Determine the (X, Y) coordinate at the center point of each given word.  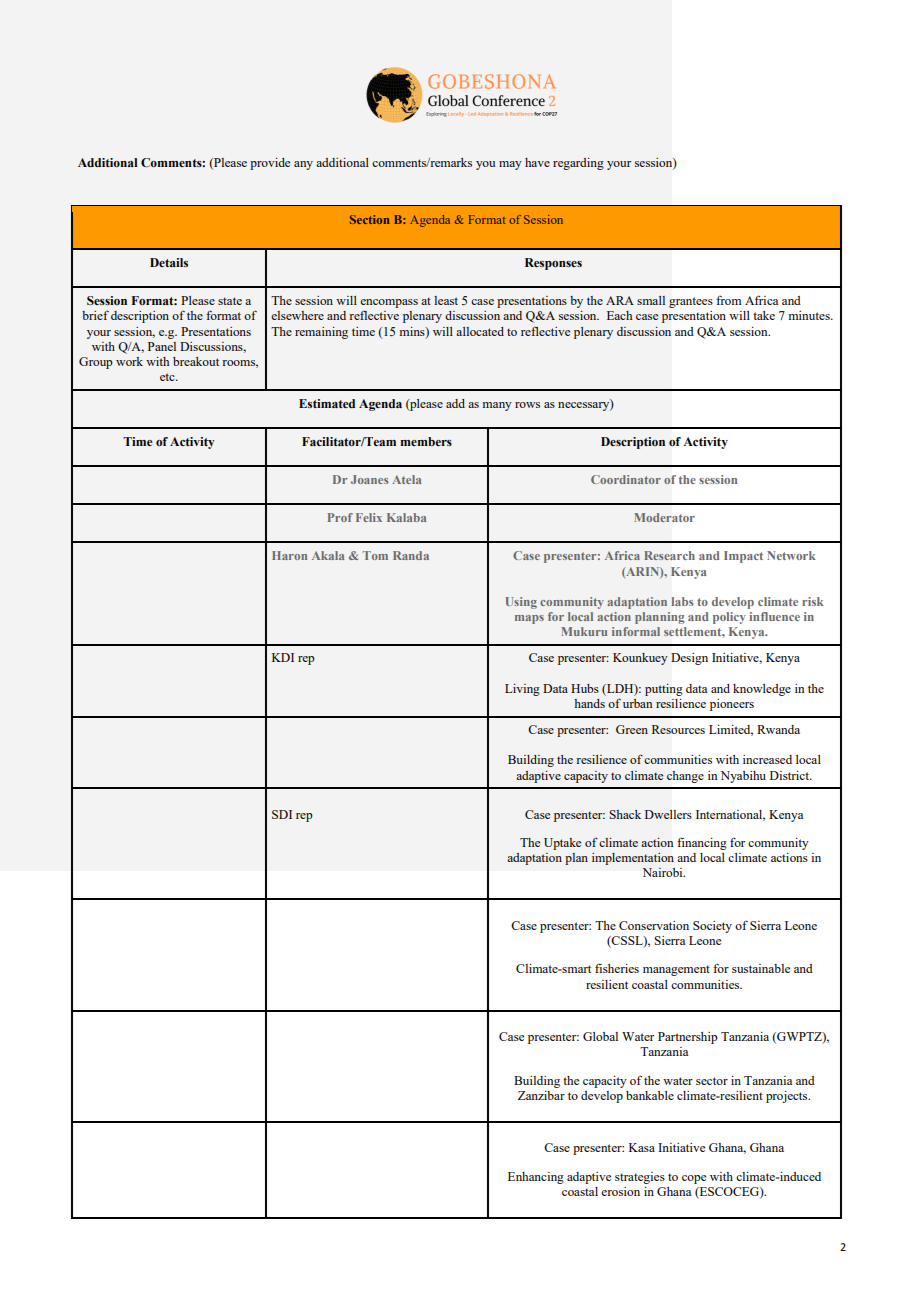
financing (702, 843)
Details (169, 262)
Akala (328, 555)
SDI (282, 814)
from (729, 300)
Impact (743, 557)
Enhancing (536, 1178)
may (510, 165)
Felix (369, 517)
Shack (625, 814)
